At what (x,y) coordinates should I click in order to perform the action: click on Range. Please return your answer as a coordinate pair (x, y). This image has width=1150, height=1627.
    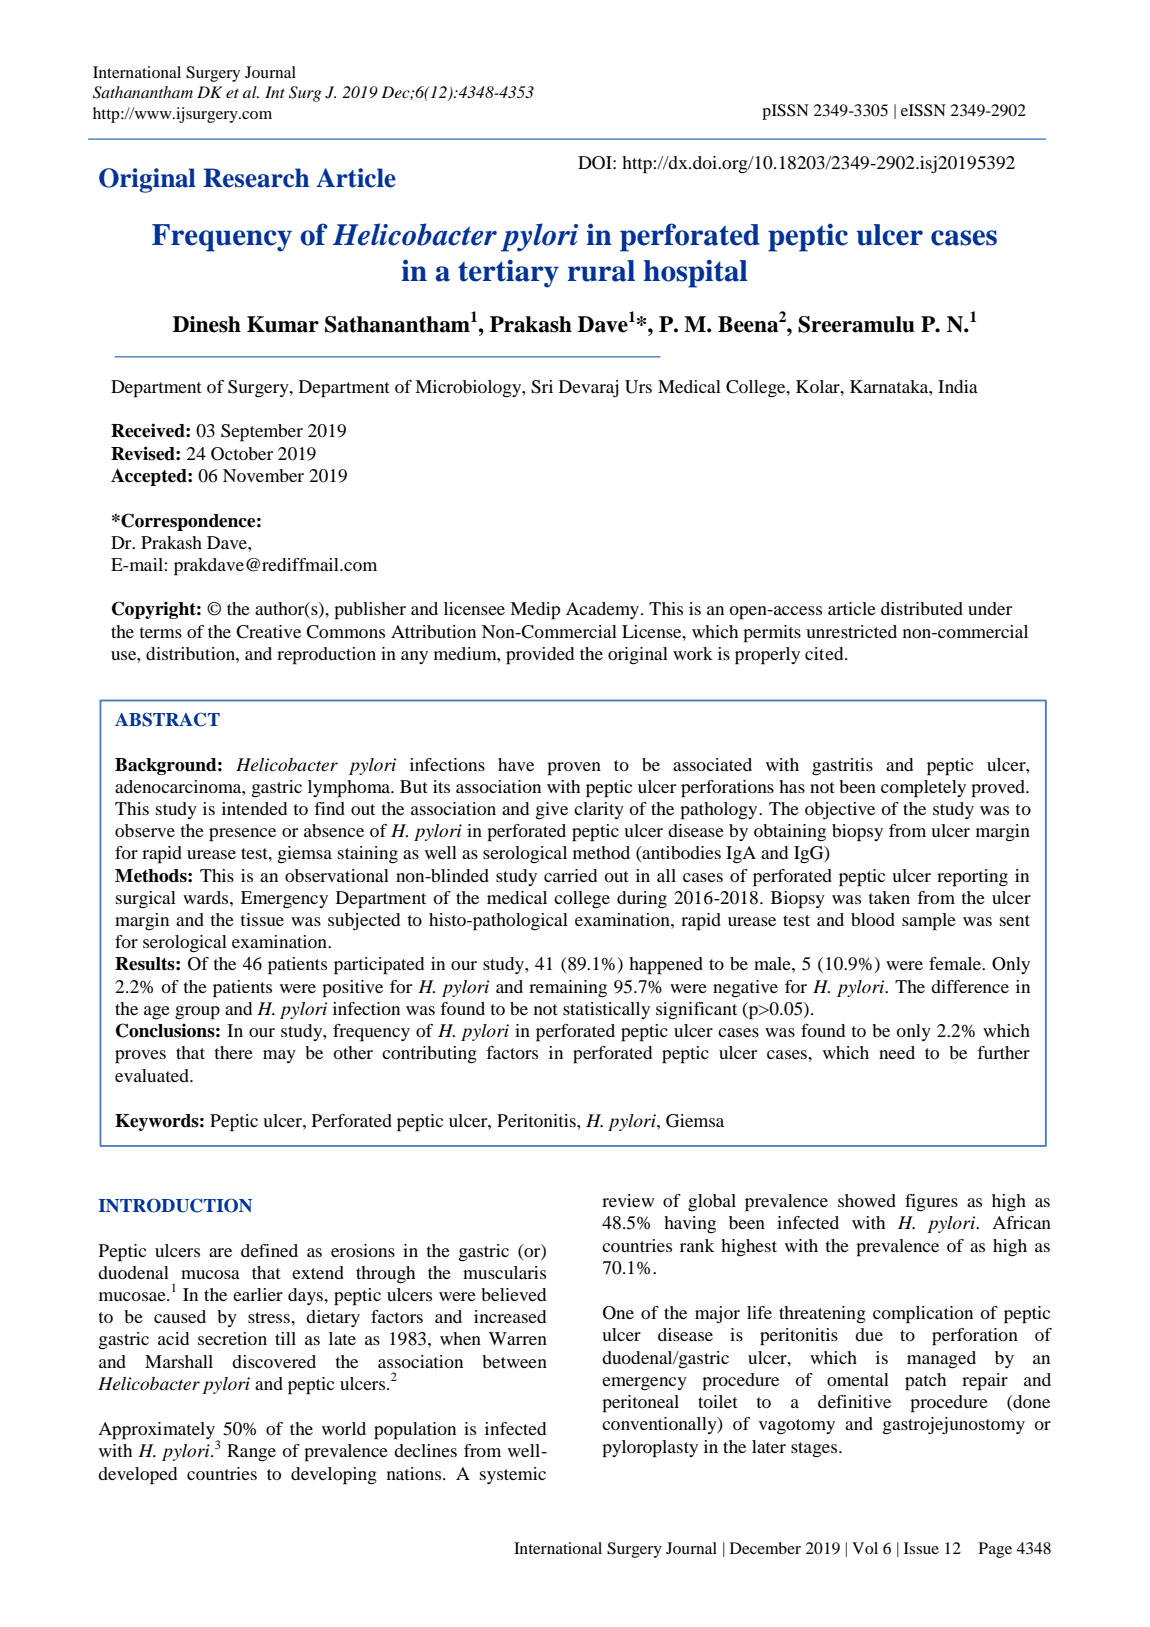
    Looking at the image, I should click on (251, 1452).
